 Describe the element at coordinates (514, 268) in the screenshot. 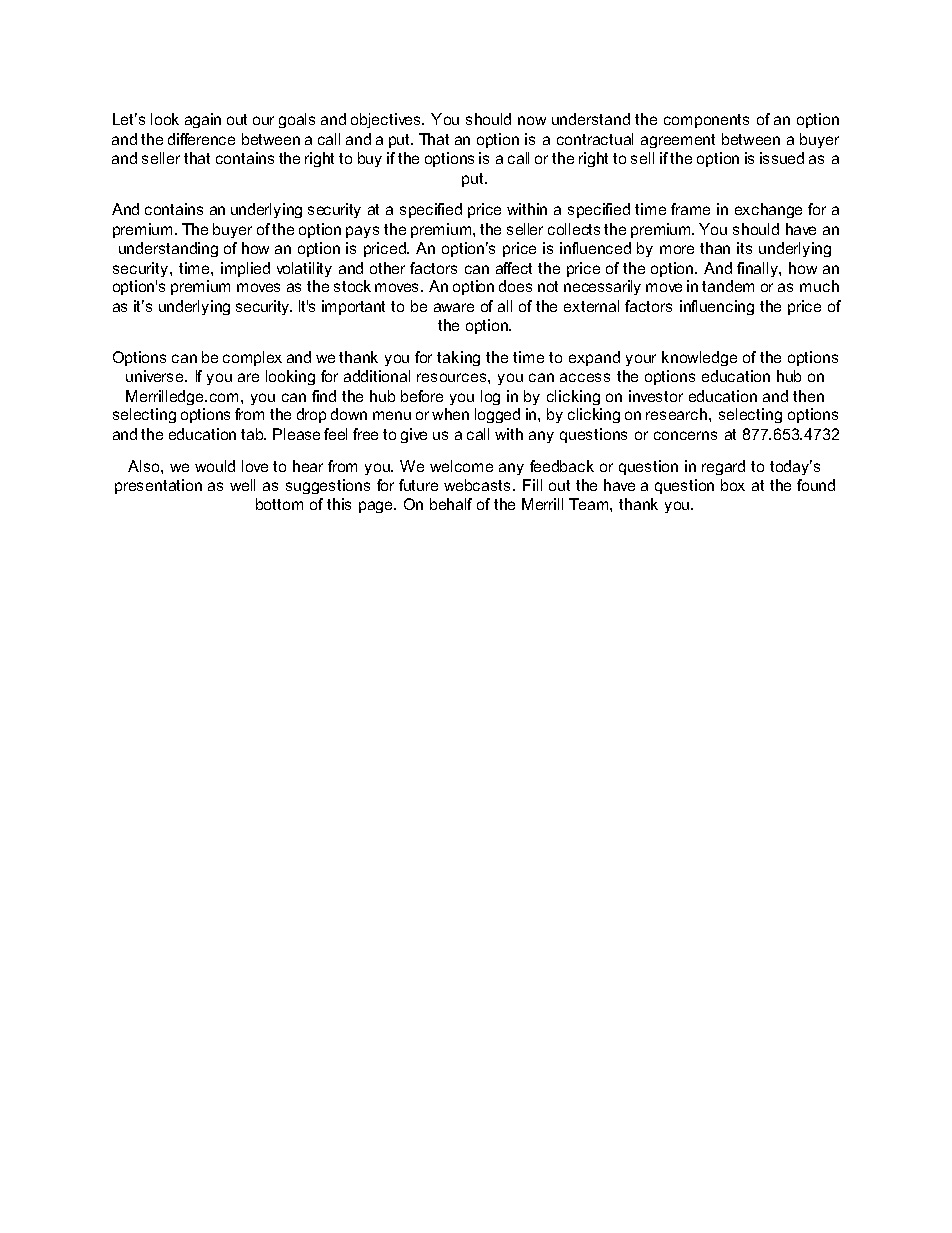

I see `affect` at that location.
